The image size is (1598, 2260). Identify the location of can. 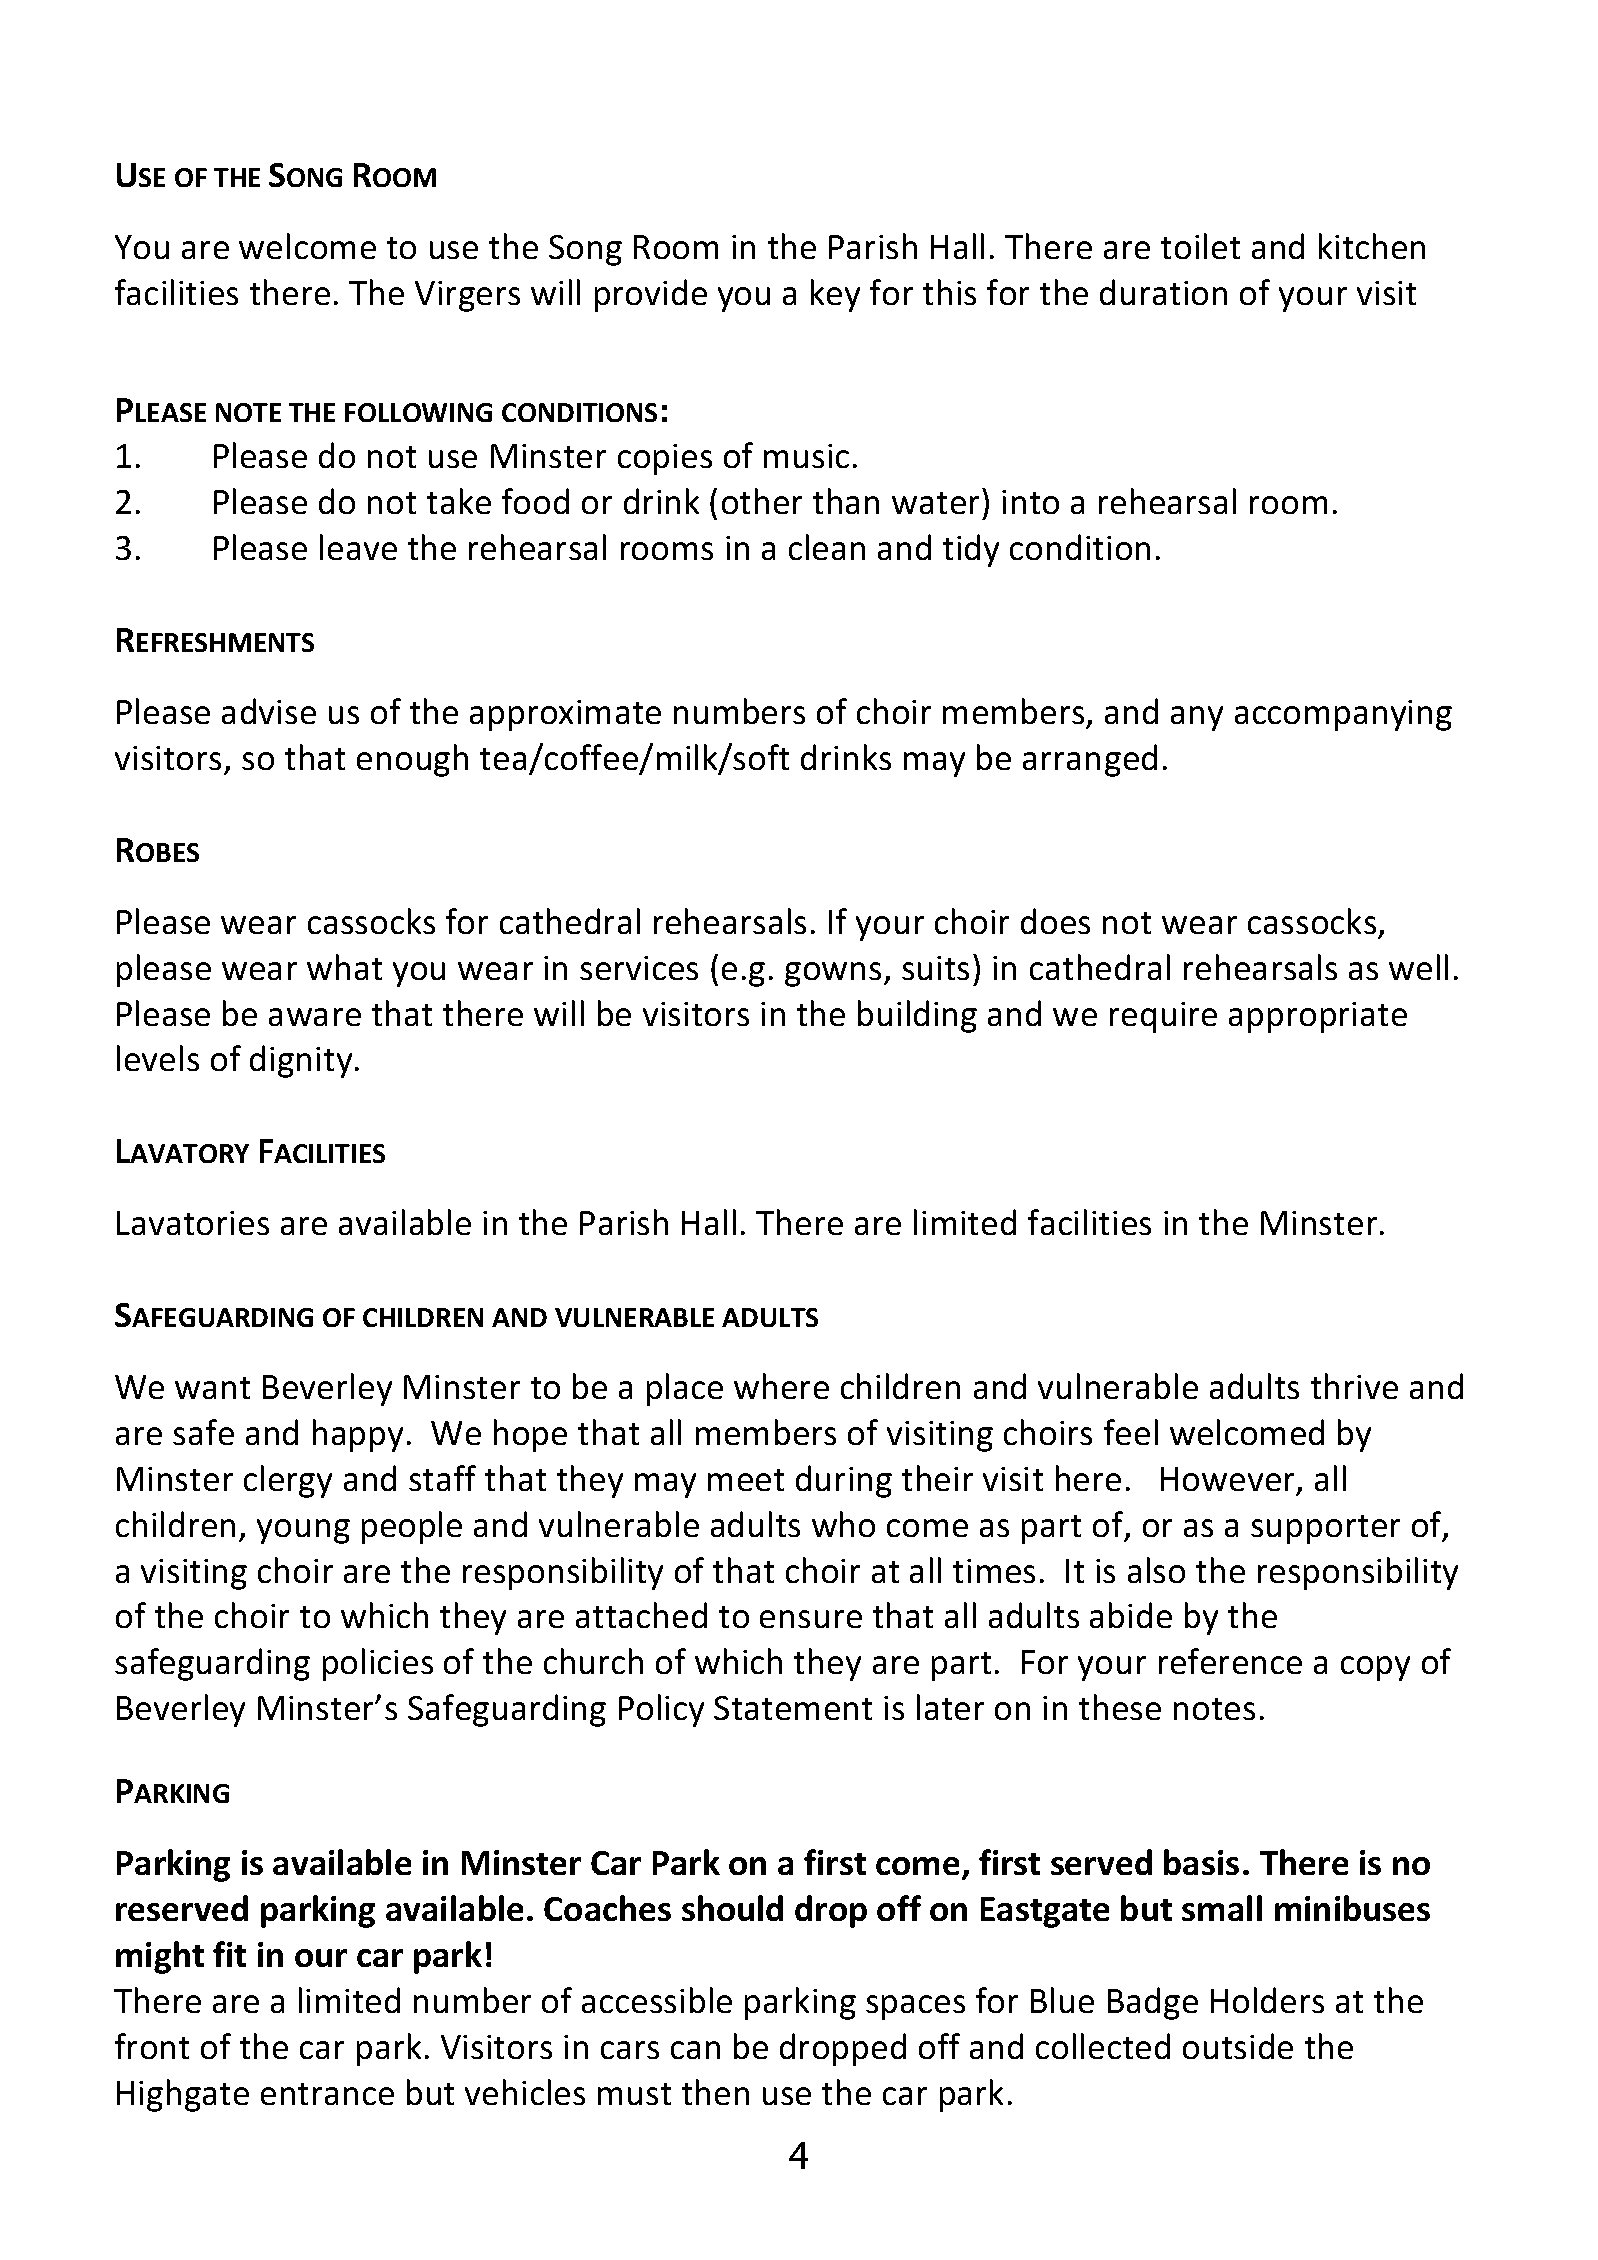
(695, 2050).
